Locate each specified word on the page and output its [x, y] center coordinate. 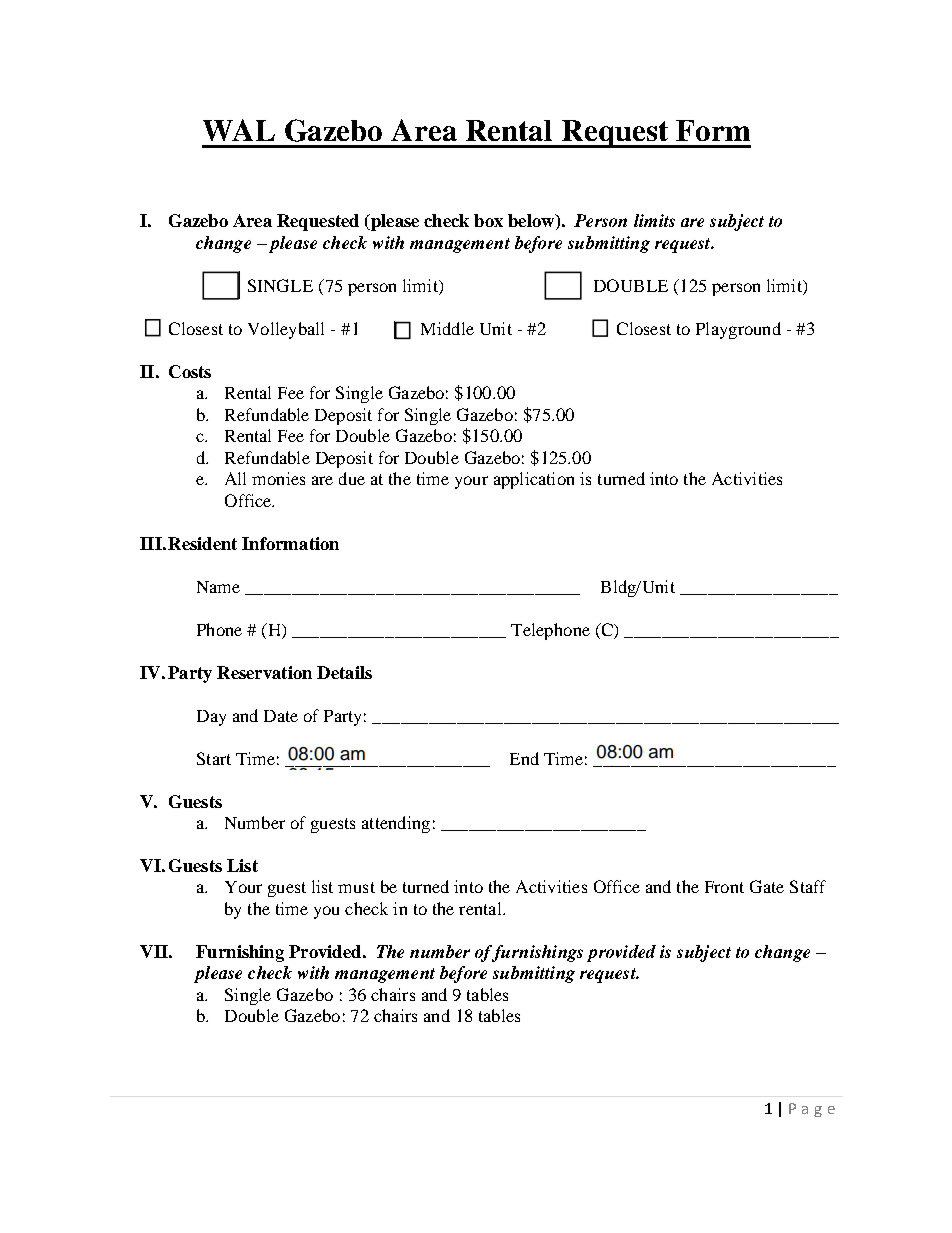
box [488, 220]
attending [396, 824]
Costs [190, 371]
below [532, 222]
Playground [738, 330]
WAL [239, 130]
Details [344, 672]
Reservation [264, 672]
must [356, 887]
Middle [447, 328]
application [534, 480]
